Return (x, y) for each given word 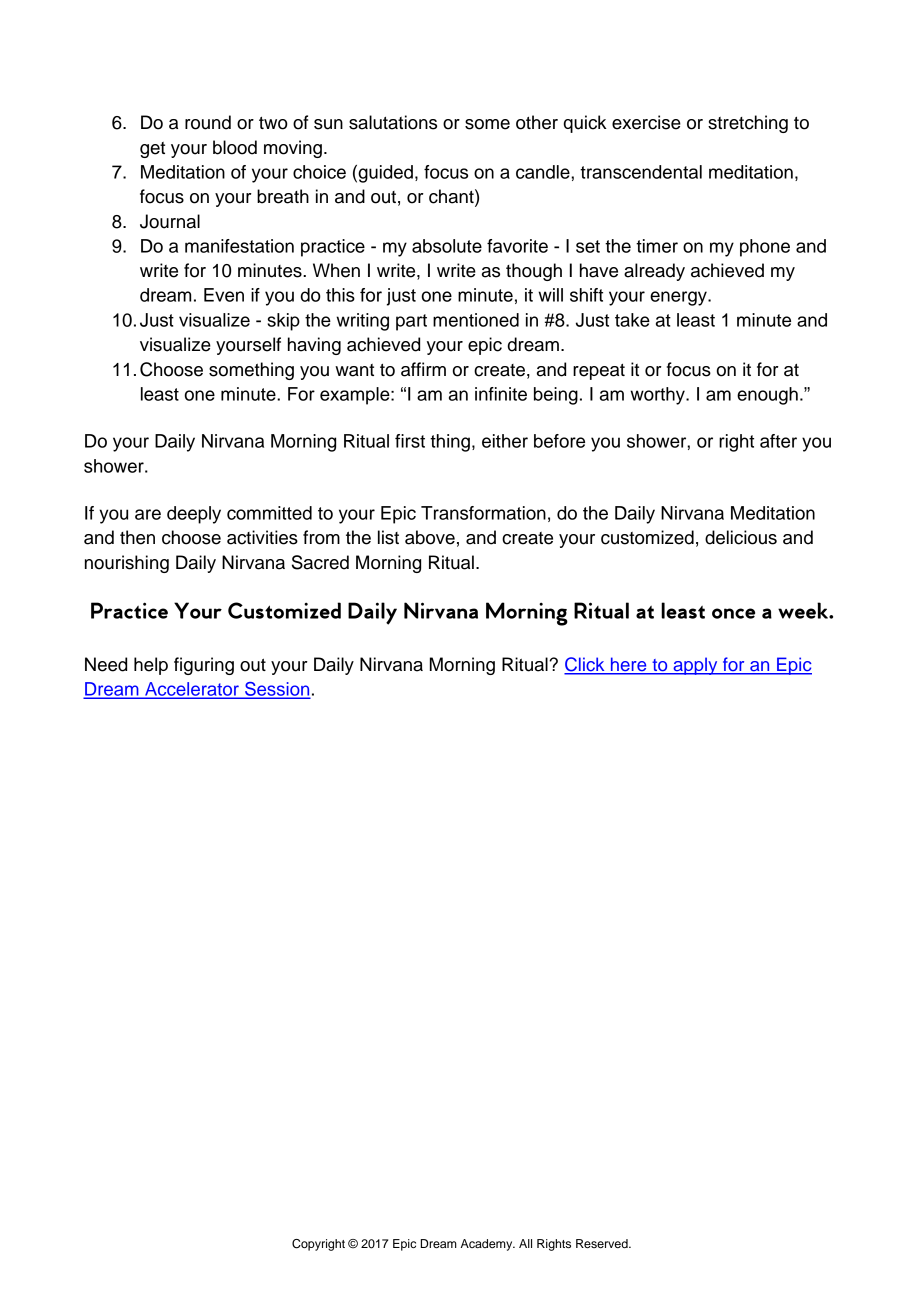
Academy (488, 1245)
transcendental (641, 172)
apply (695, 666)
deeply (194, 515)
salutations (393, 122)
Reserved (603, 1243)
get (152, 150)
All (525, 1243)
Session (276, 690)
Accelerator (192, 690)
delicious (741, 537)
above (430, 537)
